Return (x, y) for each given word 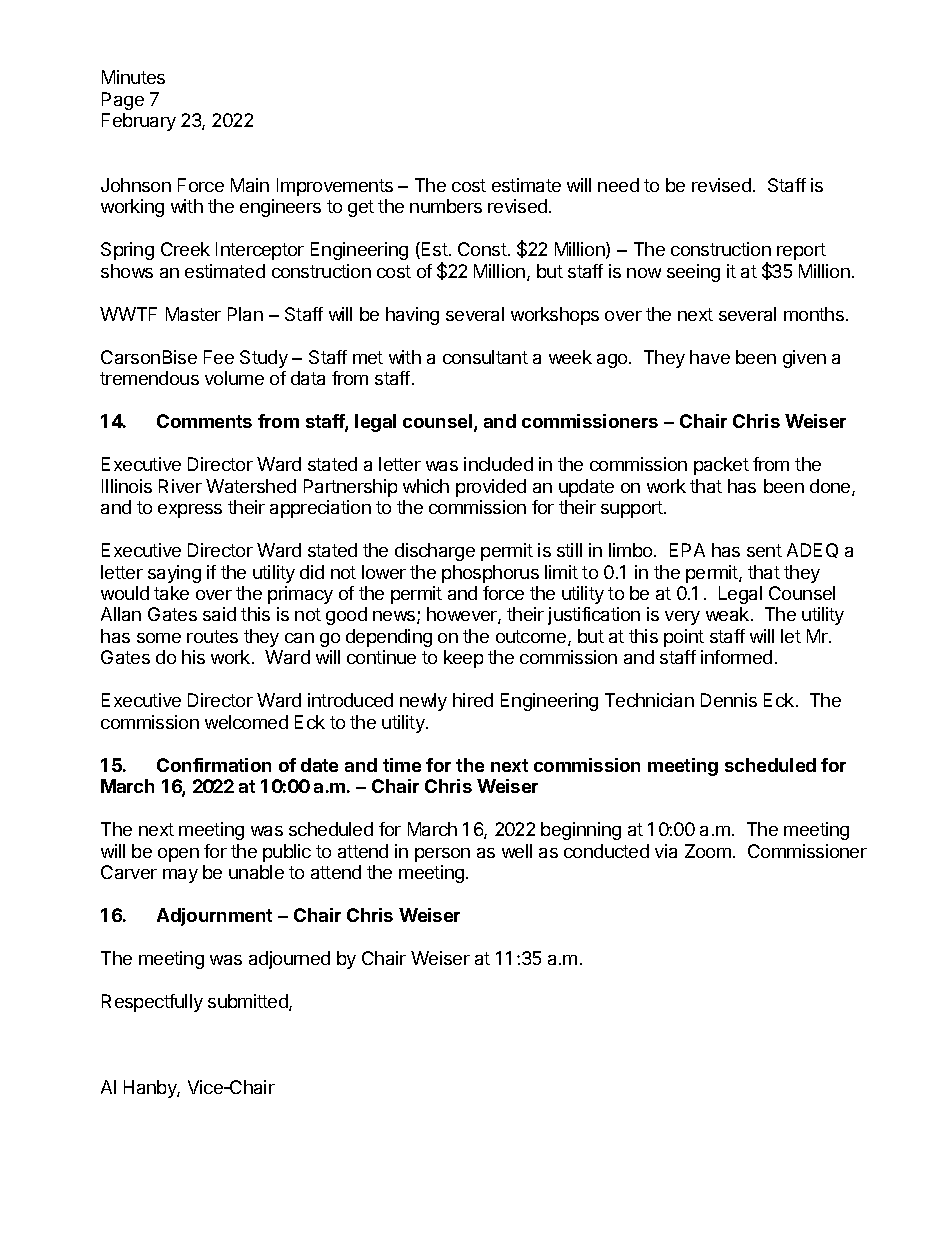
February (139, 122)
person (442, 855)
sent (764, 550)
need (618, 185)
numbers (446, 206)
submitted (249, 1002)
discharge (435, 552)
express (190, 511)
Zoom (708, 851)
